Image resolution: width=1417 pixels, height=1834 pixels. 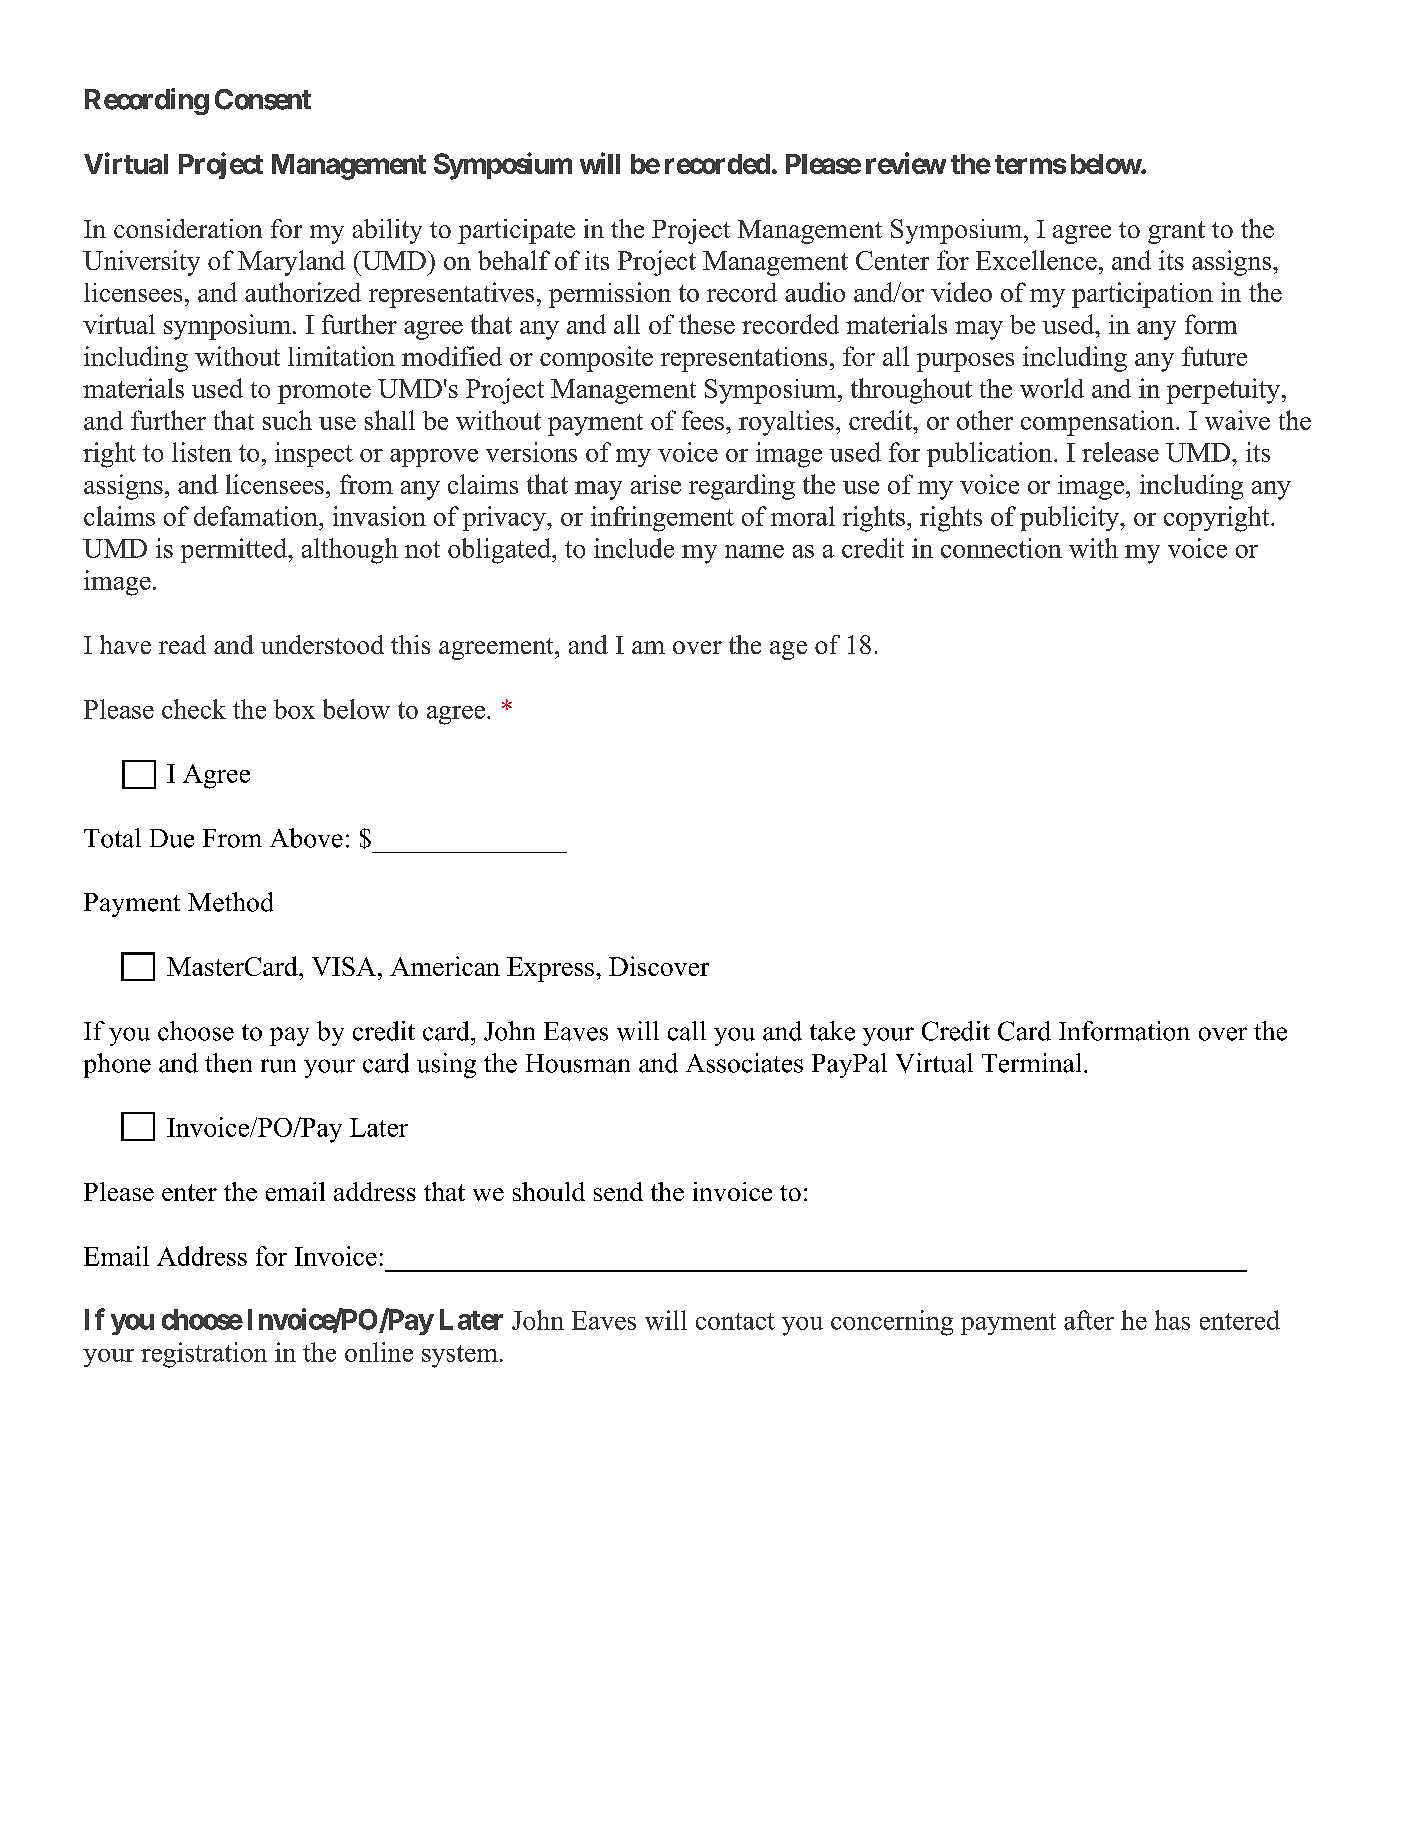 I want to click on grant, so click(x=1176, y=232).
